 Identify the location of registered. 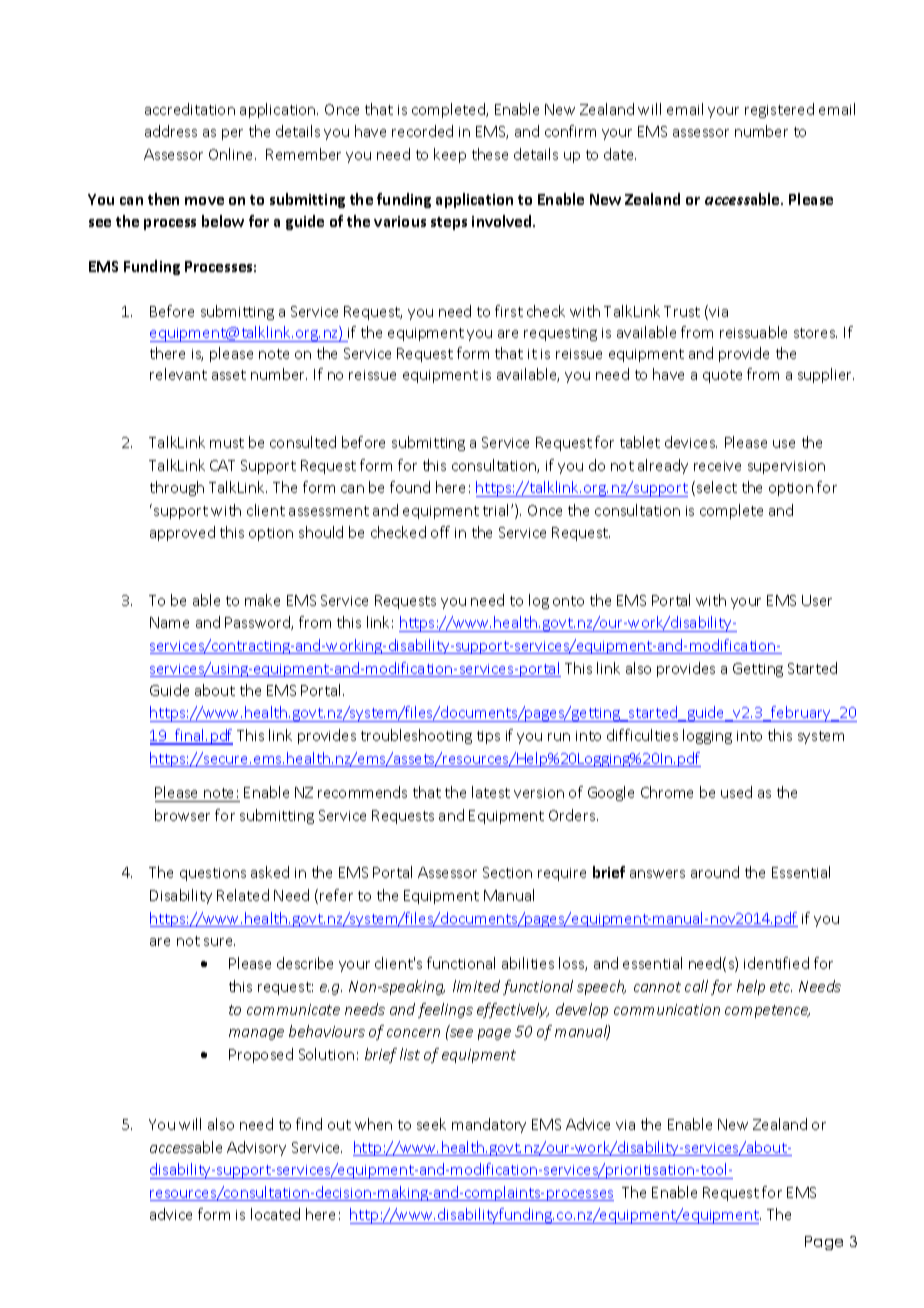
(779, 110).
